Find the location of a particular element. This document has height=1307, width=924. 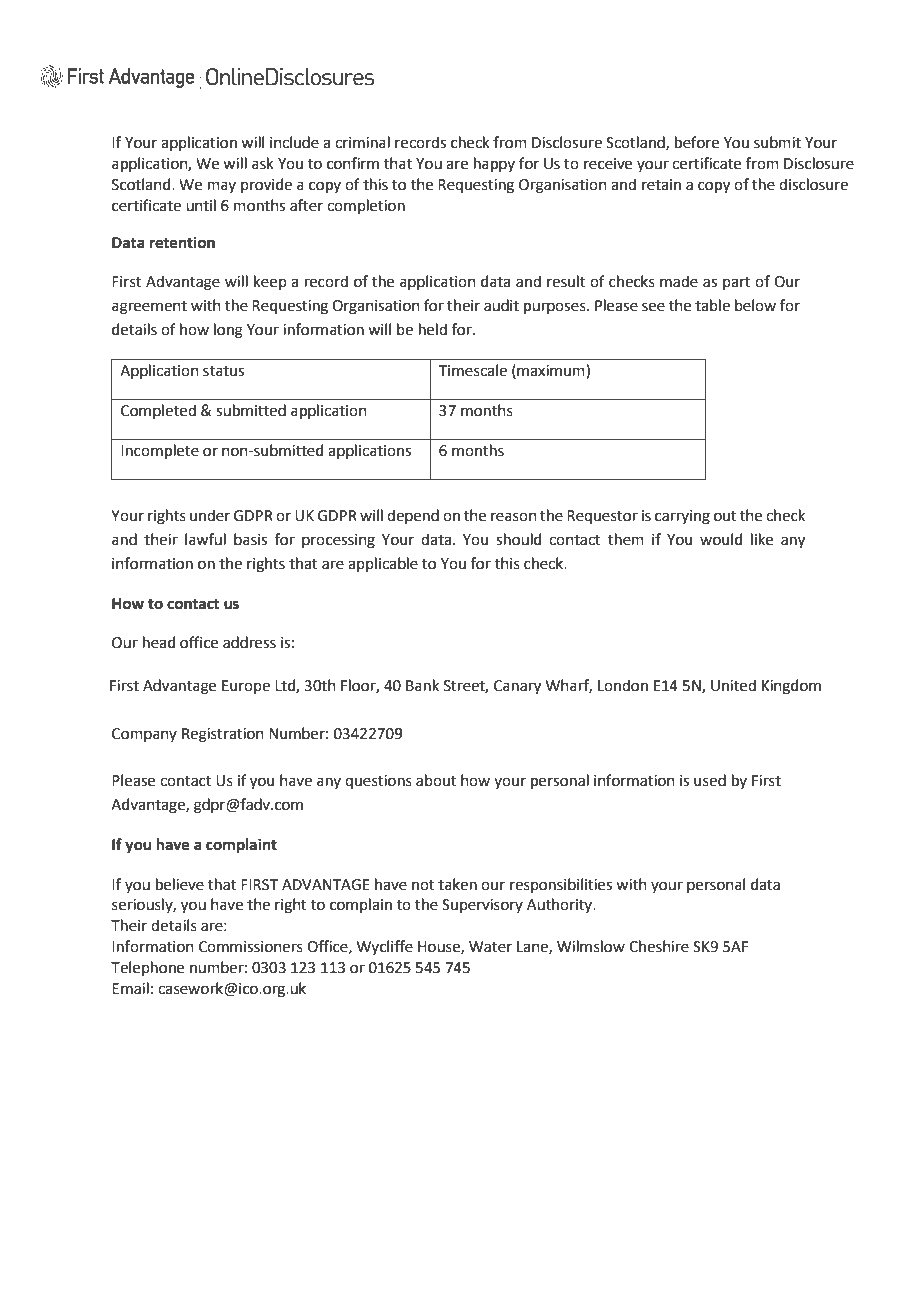

lawful is located at coordinates (205, 539).
